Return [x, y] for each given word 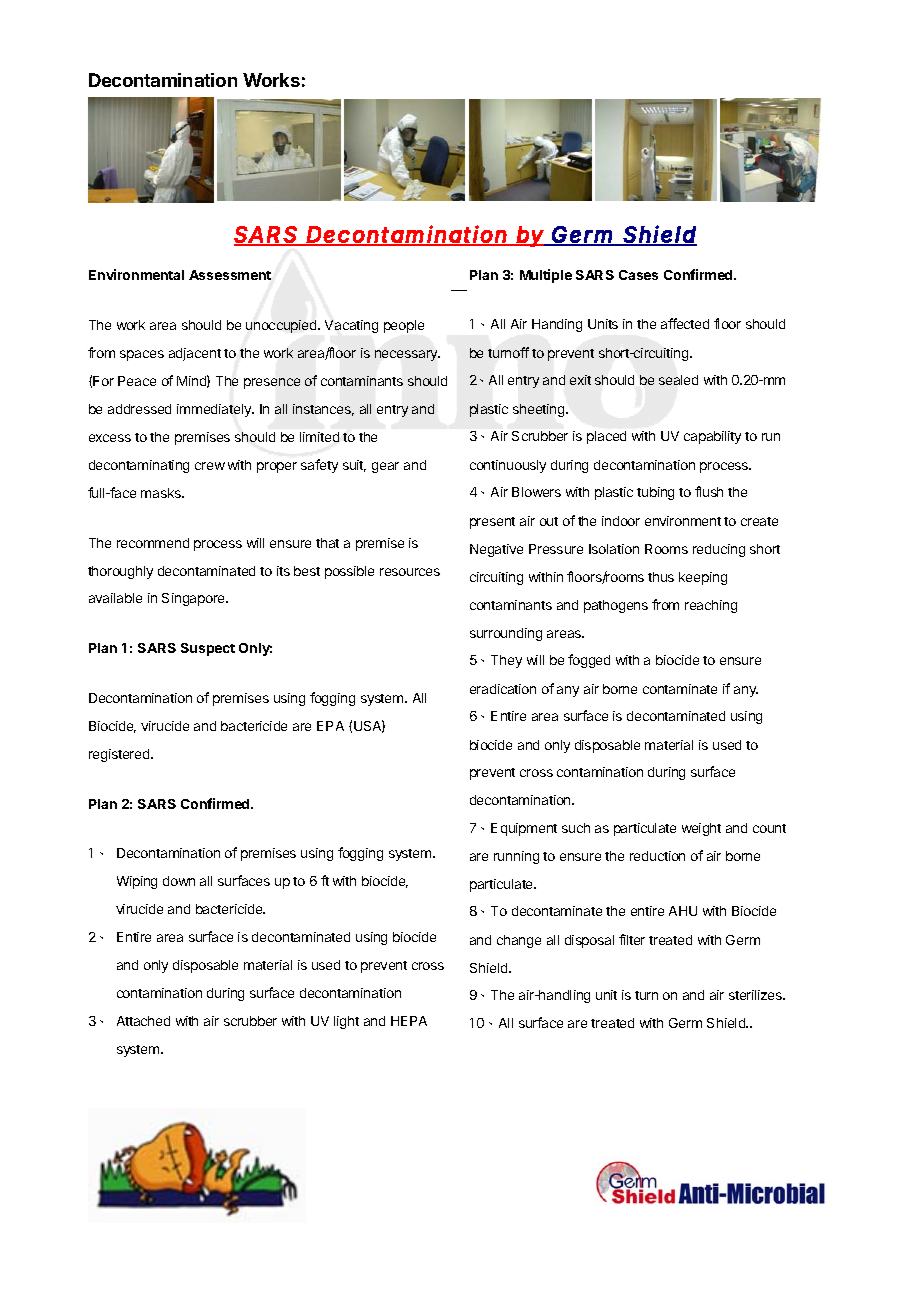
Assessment [230, 275]
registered [120, 755]
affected [685, 323]
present [492, 523]
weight [701, 829]
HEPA [409, 1021]
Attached [143, 1021]
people [404, 326]
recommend [153, 543]
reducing [719, 550]
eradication [503, 689]
